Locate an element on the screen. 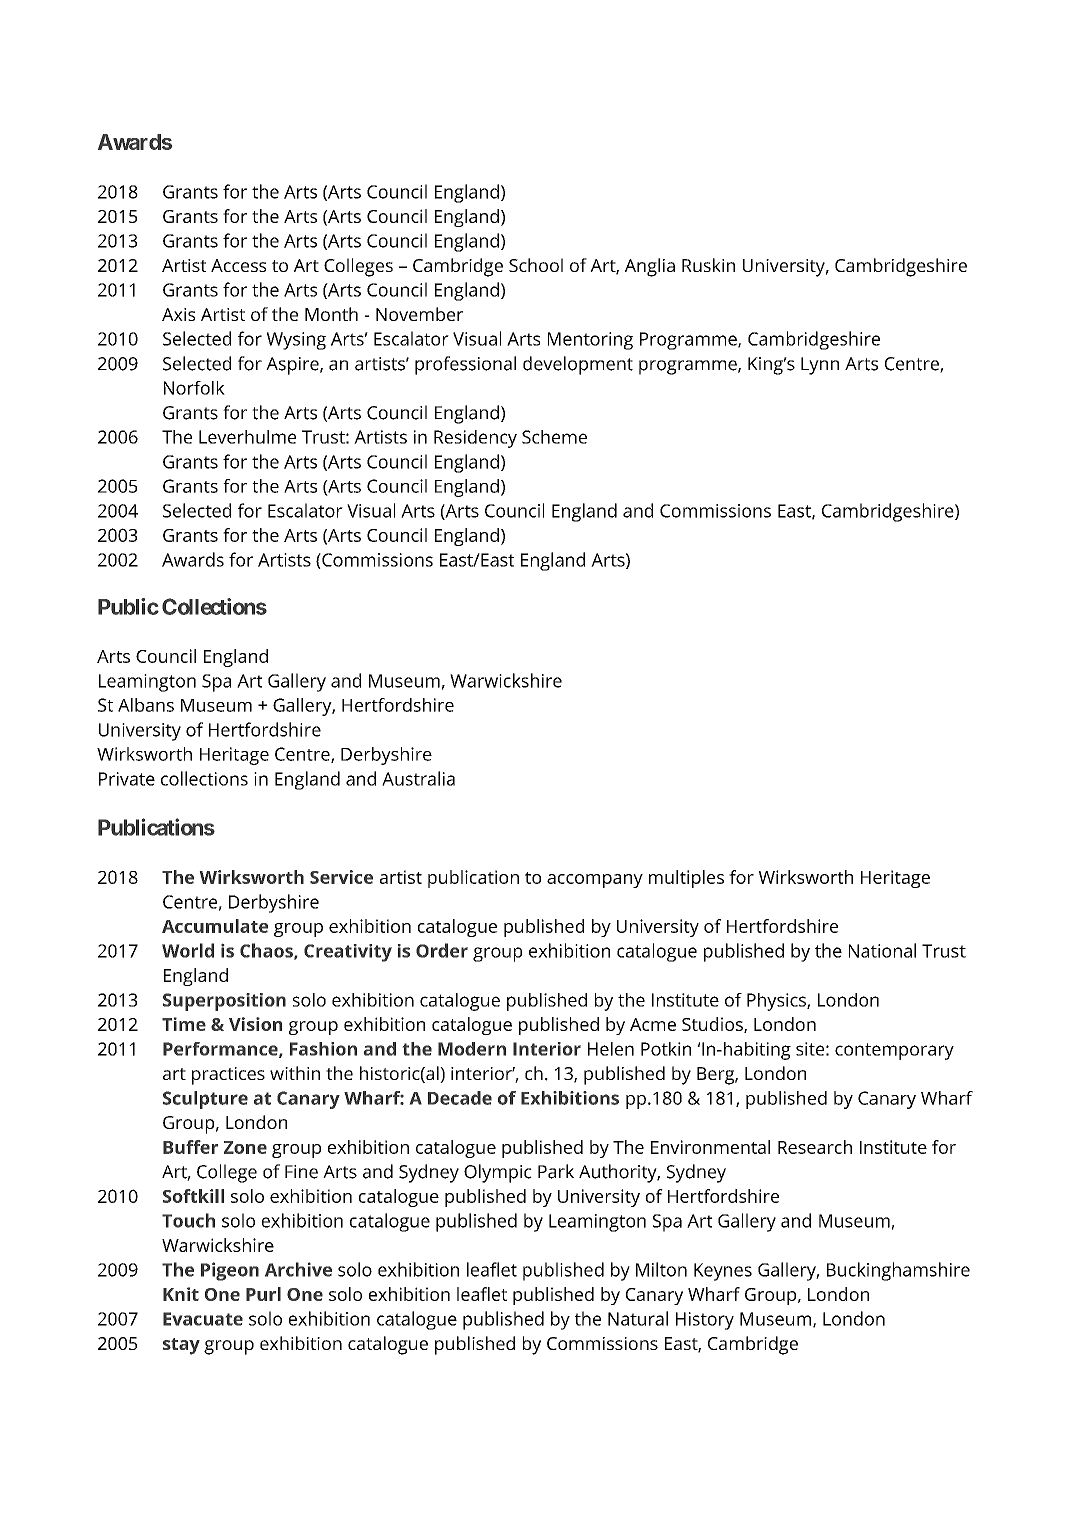  School is located at coordinates (536, 265).
